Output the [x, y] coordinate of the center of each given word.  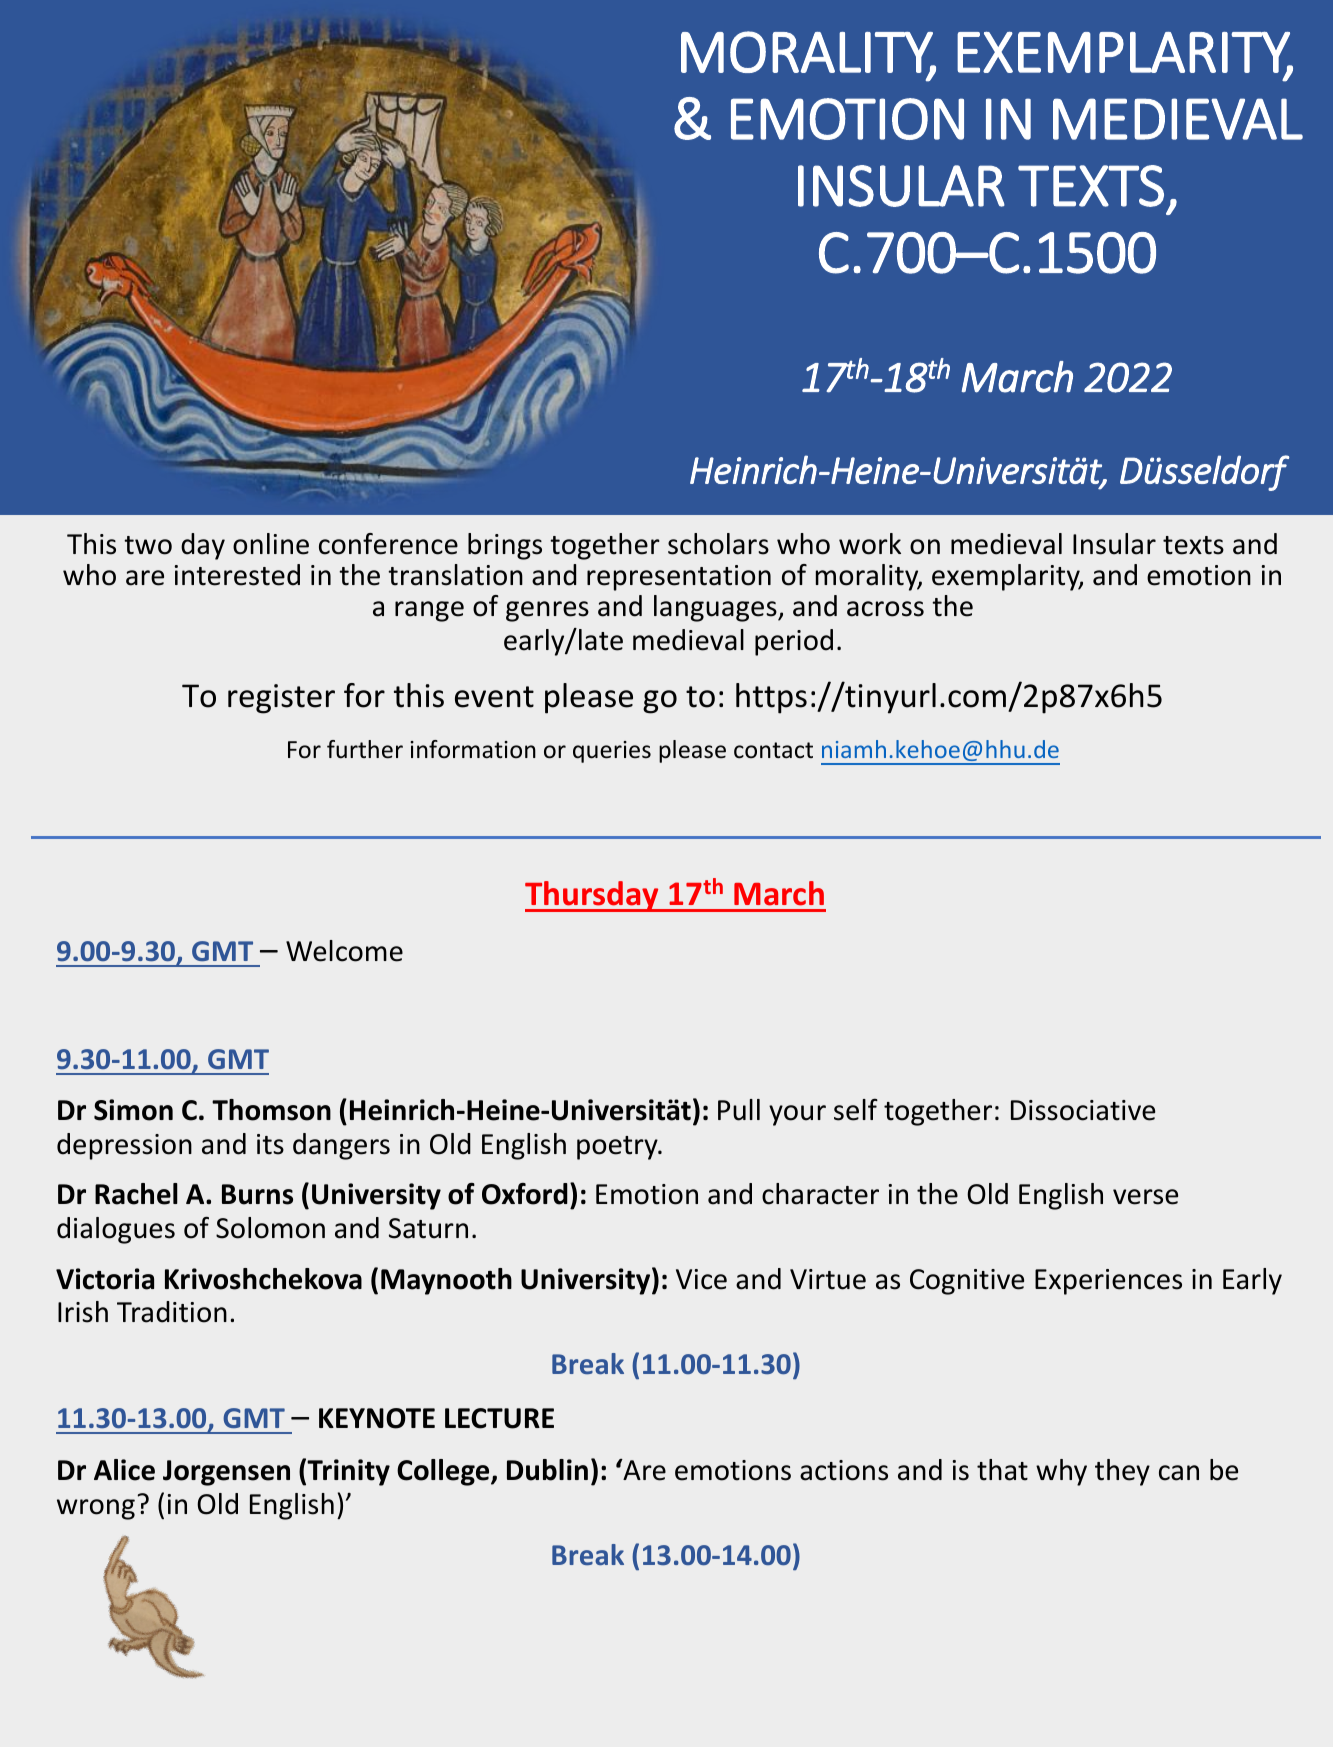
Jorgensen [226, 1473]
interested [237, 575]
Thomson [271, 1110]
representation [679, 578]
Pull [739, 1110]
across [885, 609]
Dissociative [1083, 1110]
